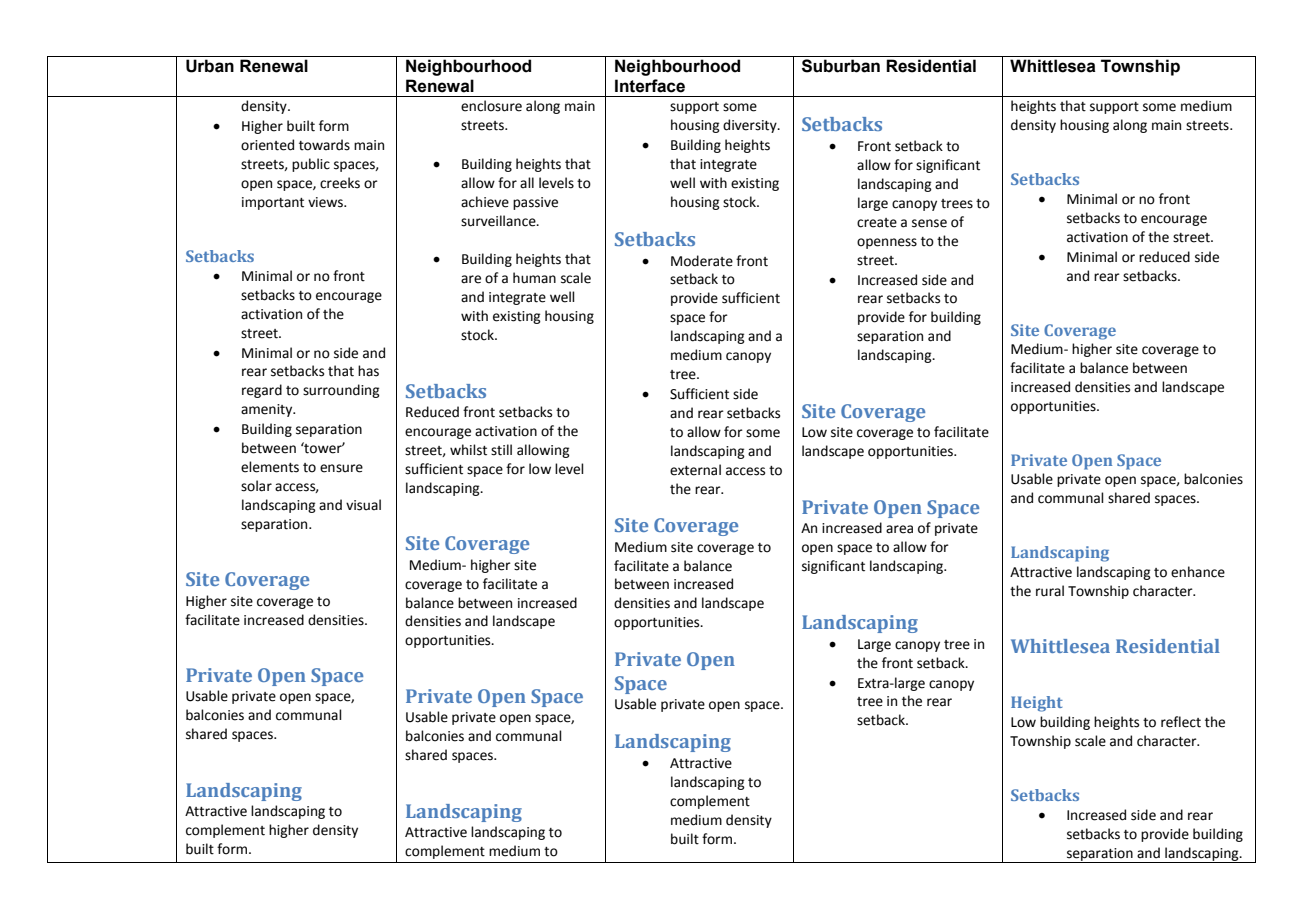  What do you see at coordinates (368, 371) in the image?
I see `has` at bounding box center [368, 371].
